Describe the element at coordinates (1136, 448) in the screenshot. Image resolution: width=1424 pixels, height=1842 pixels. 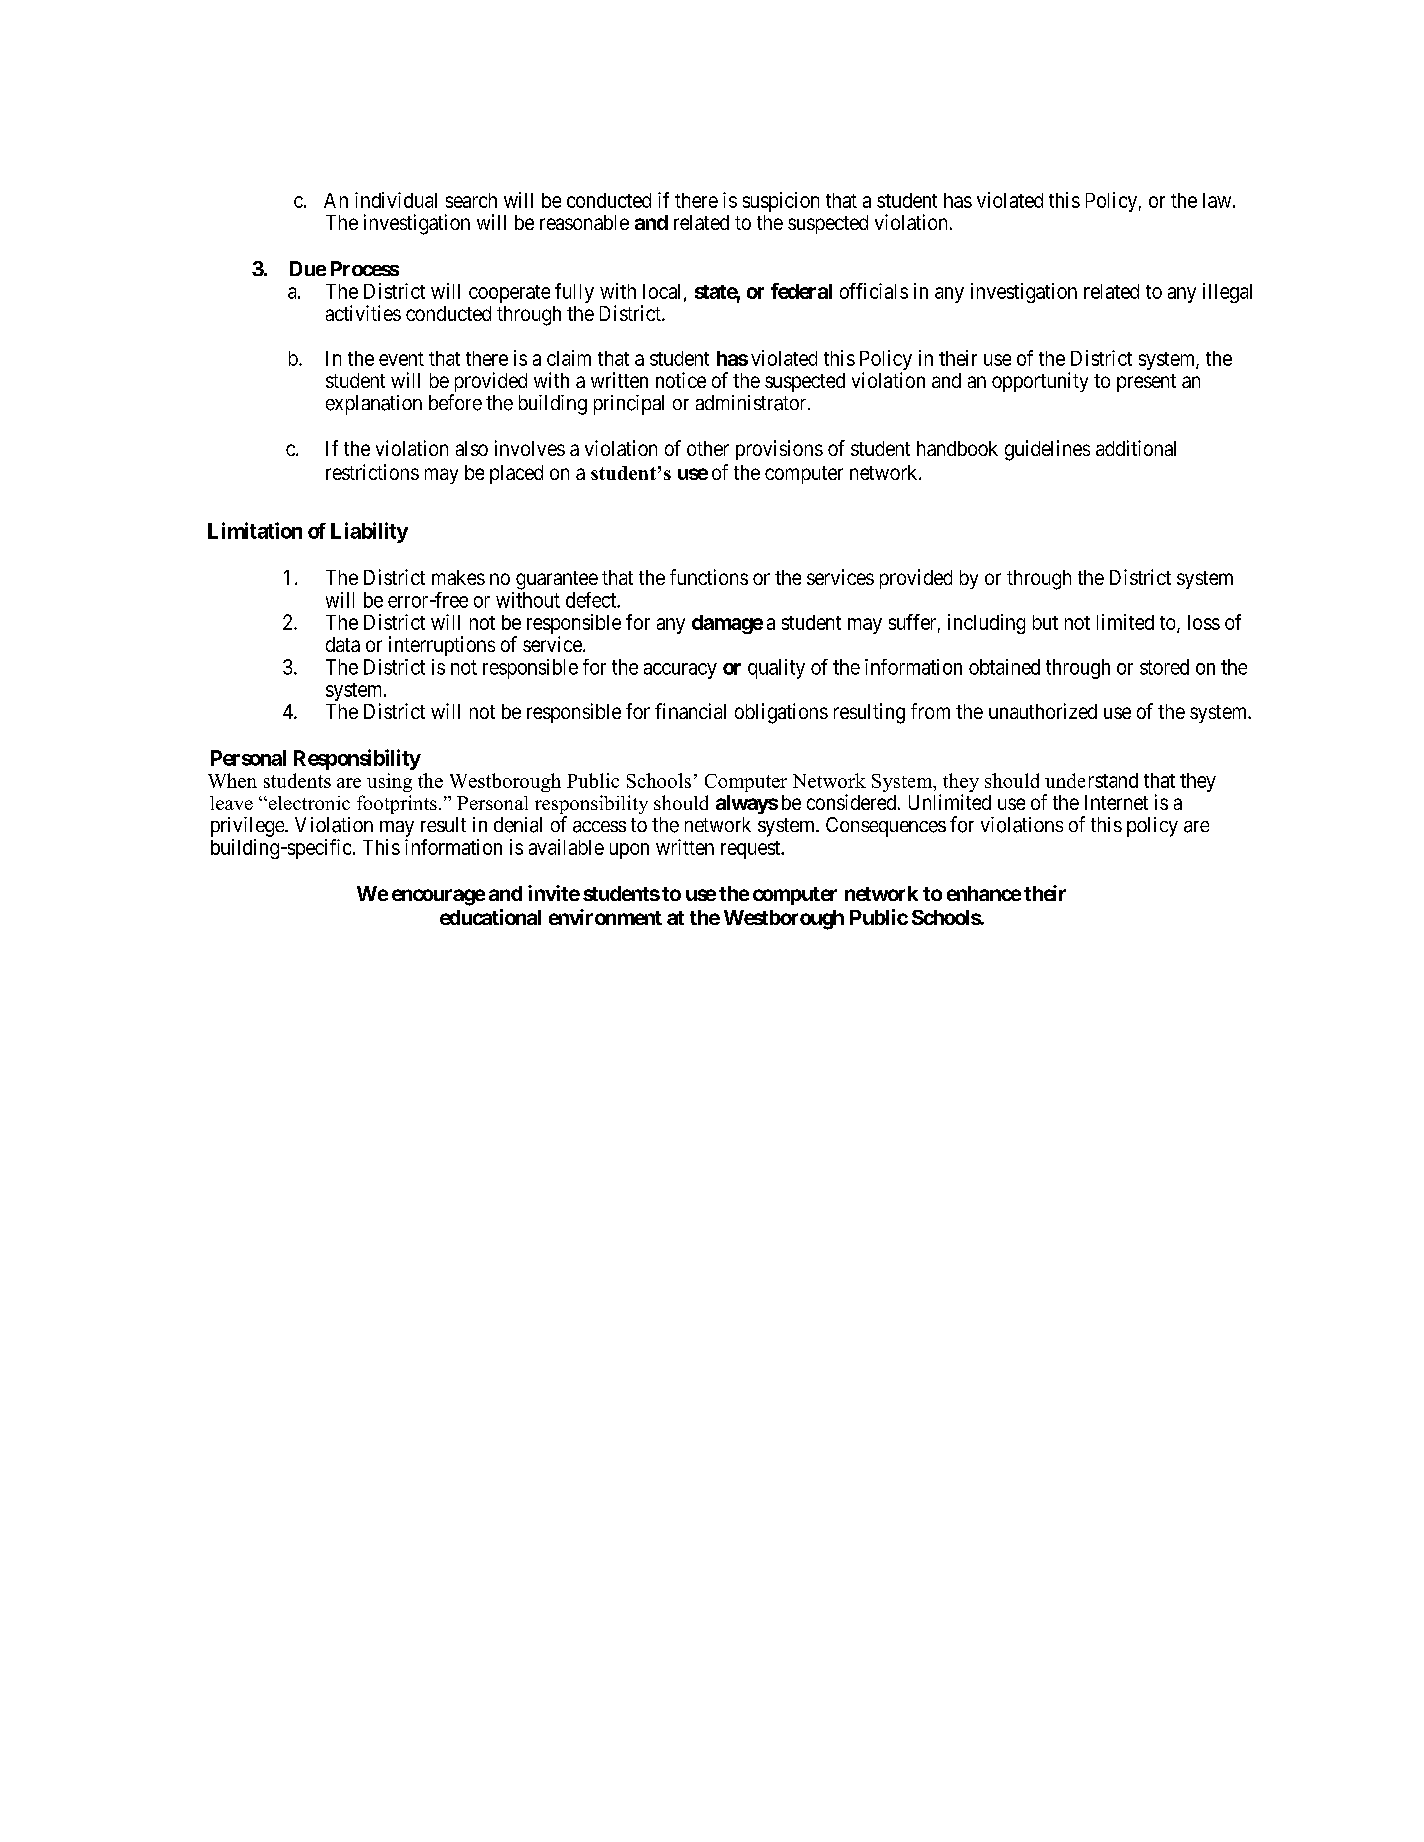
I see `additional` at that location.
